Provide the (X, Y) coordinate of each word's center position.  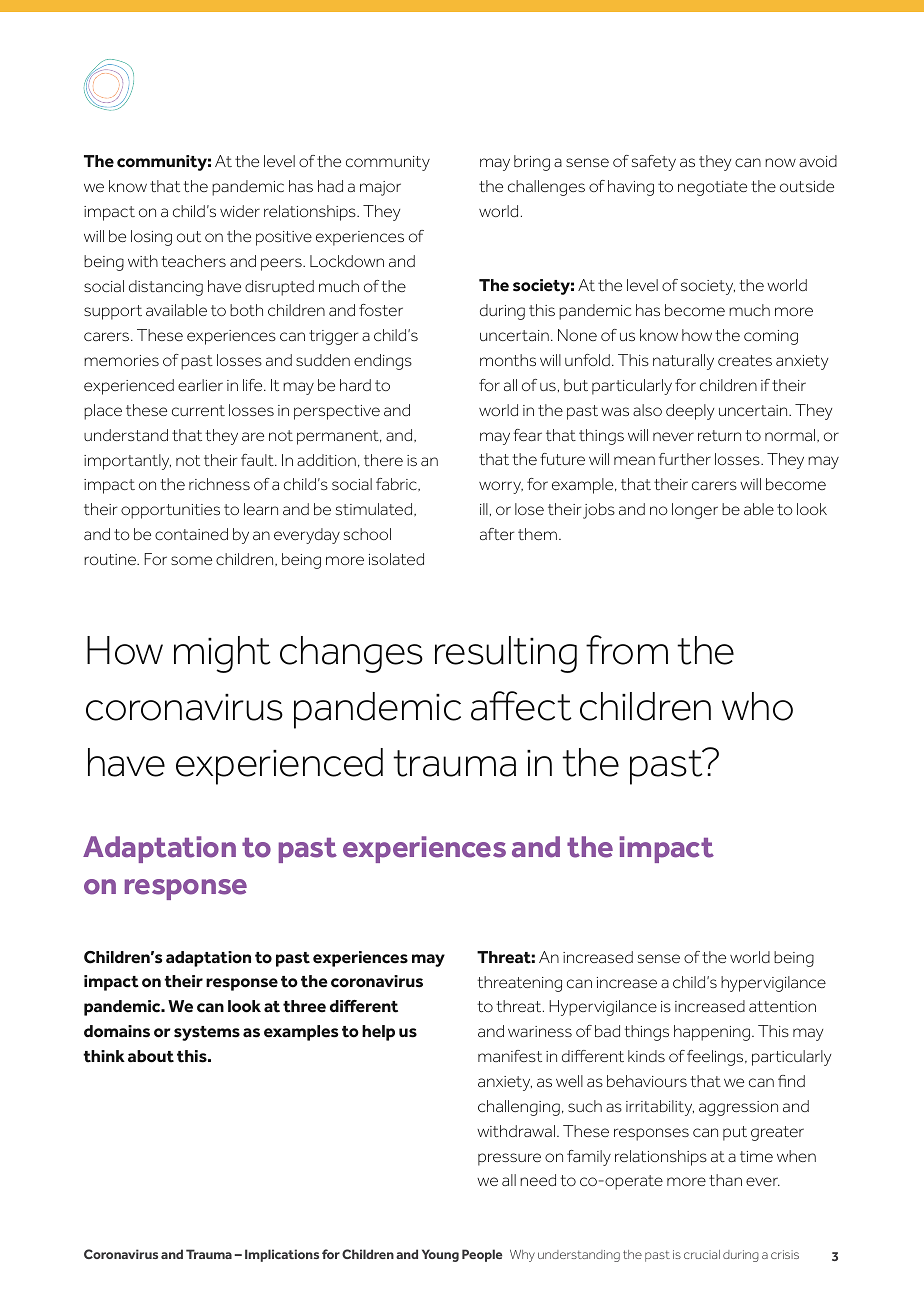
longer (695, 511)
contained (191, 534)
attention (782, 1006)
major (380, 188)
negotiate (712, 188)
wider (240, 211)
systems (207, 1033)
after (497, 534)
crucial (702, 1254)
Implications (282, 1255)
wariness (540, 1031)
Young (440, 1255)
